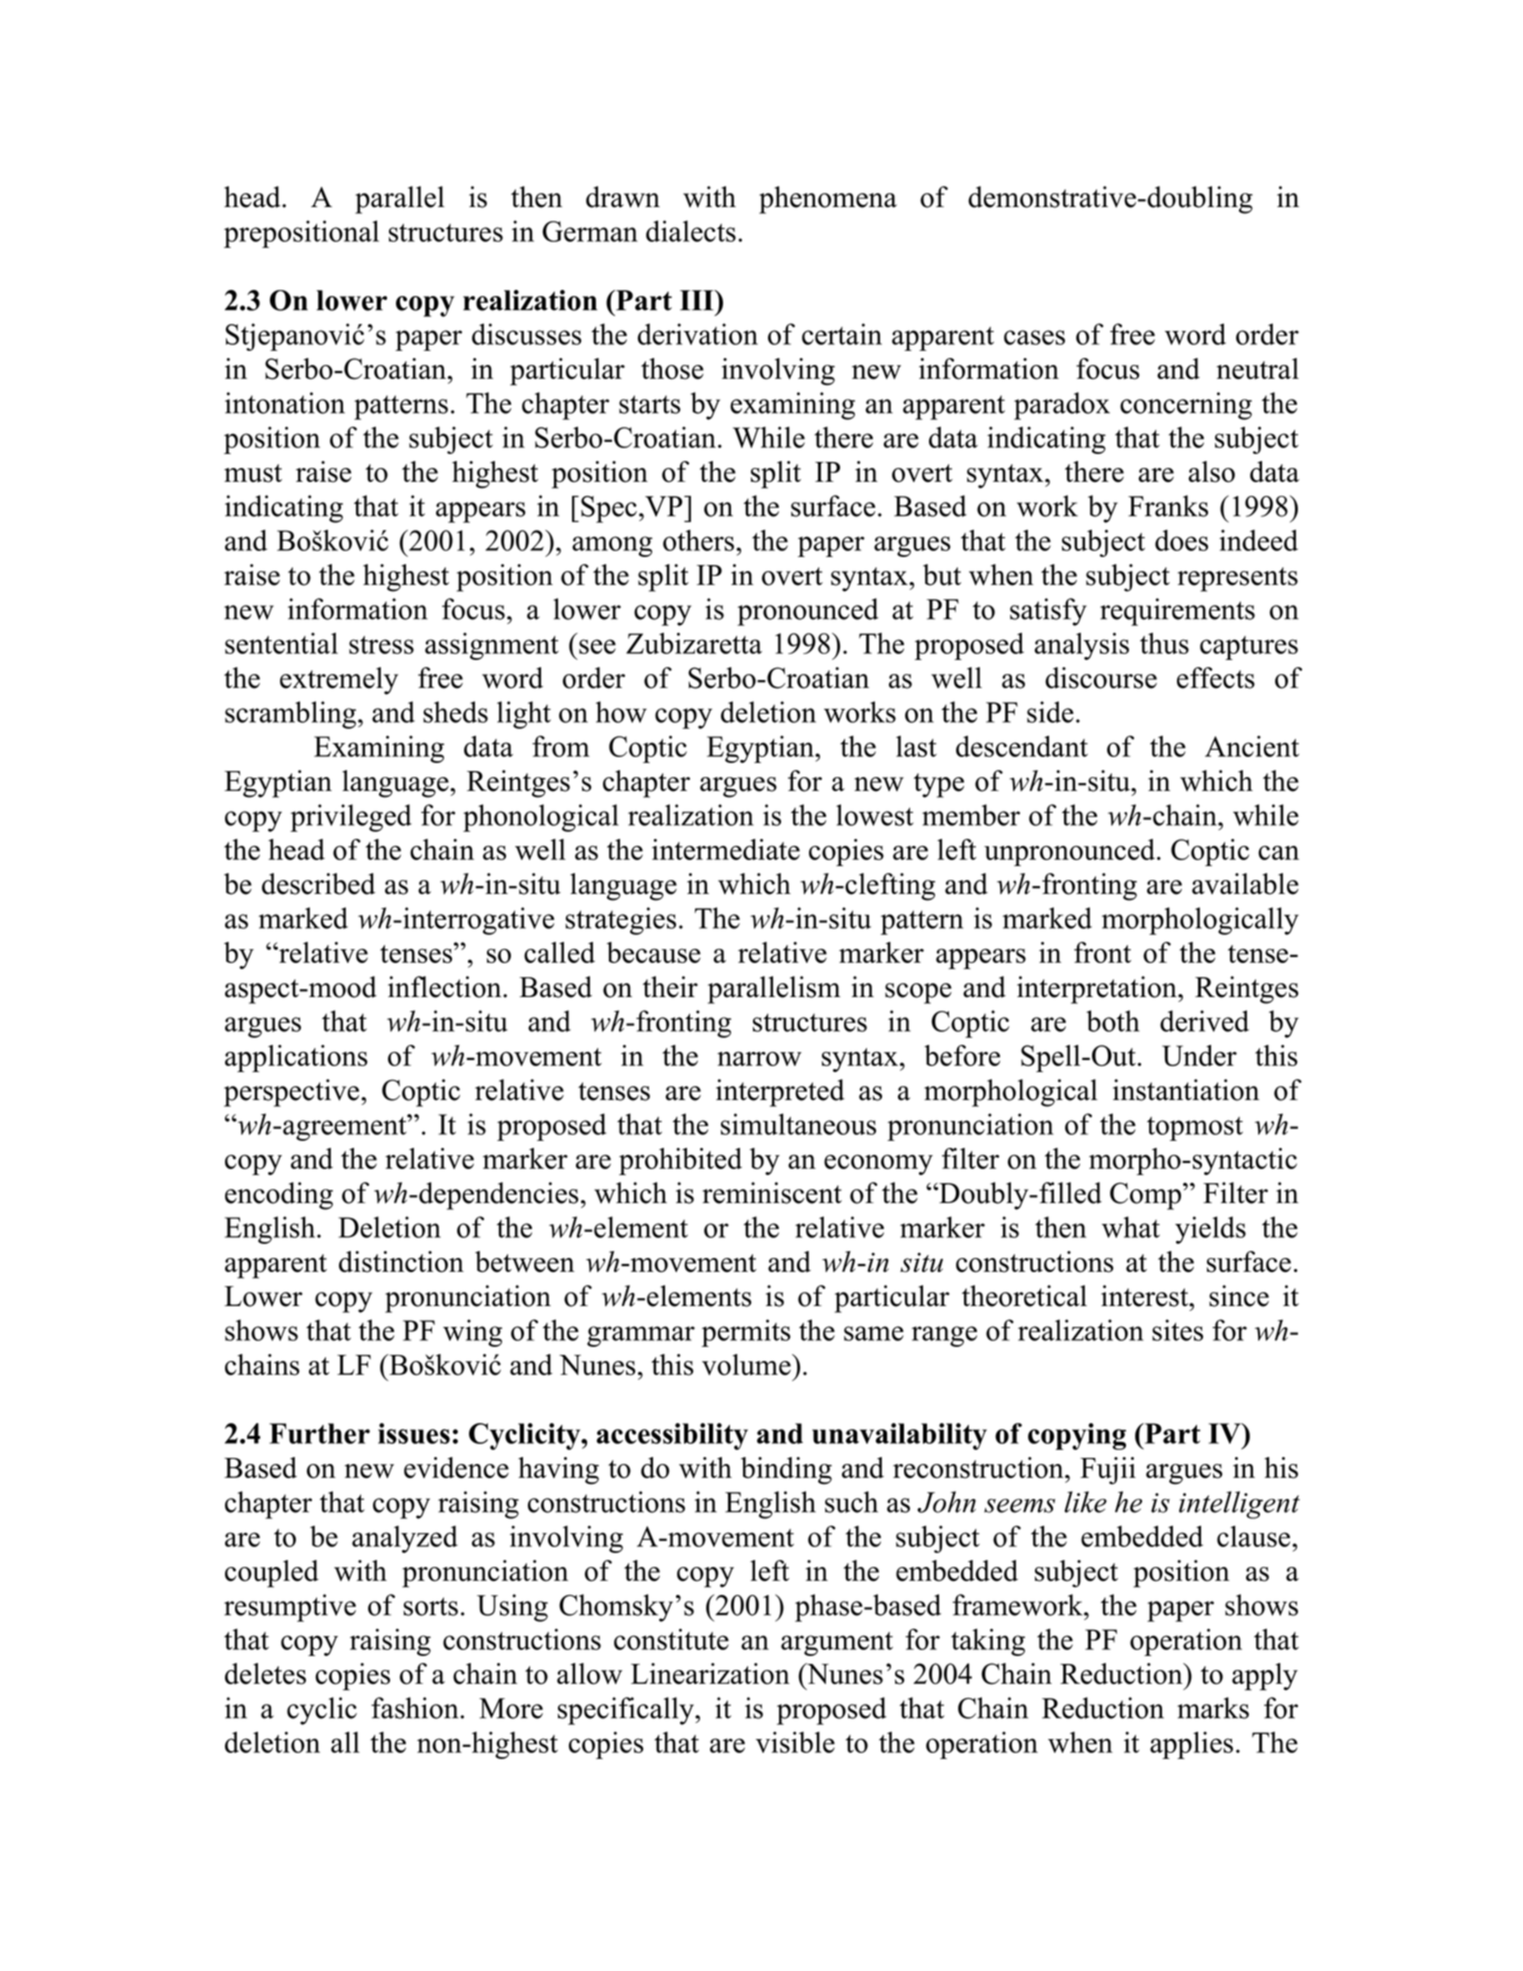 This page has width=1523, height=1971. What do you see at coordinates (1098, 990) in the page?
I see `interpretation` at bounding box center [1098, 990].
